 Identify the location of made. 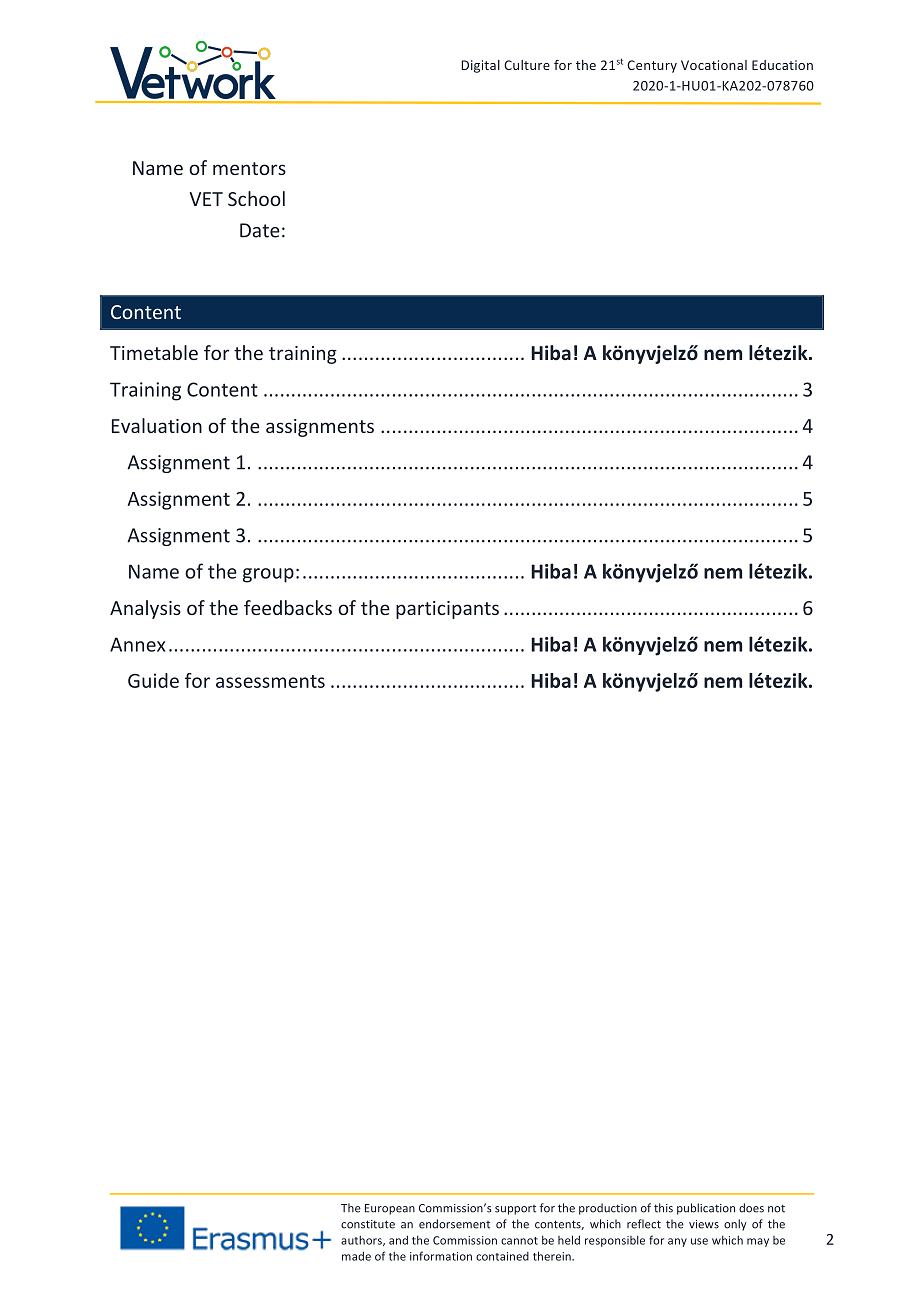
(356, 1256).
